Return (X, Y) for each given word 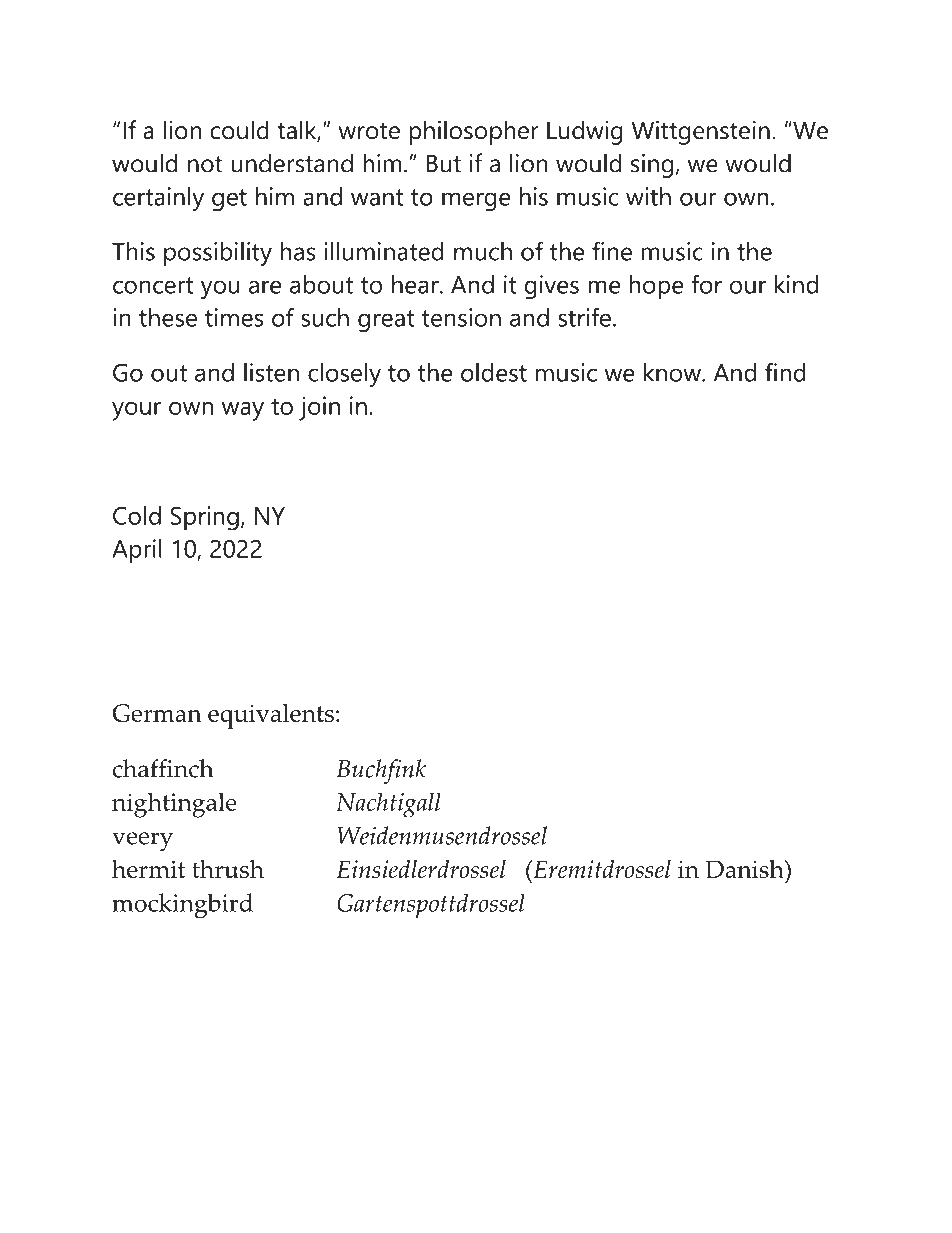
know (673, 372)
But (444, 163)
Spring (204, 518)
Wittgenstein (701, 133)
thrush (228, 869)
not (205, 164)
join (319, 408)
